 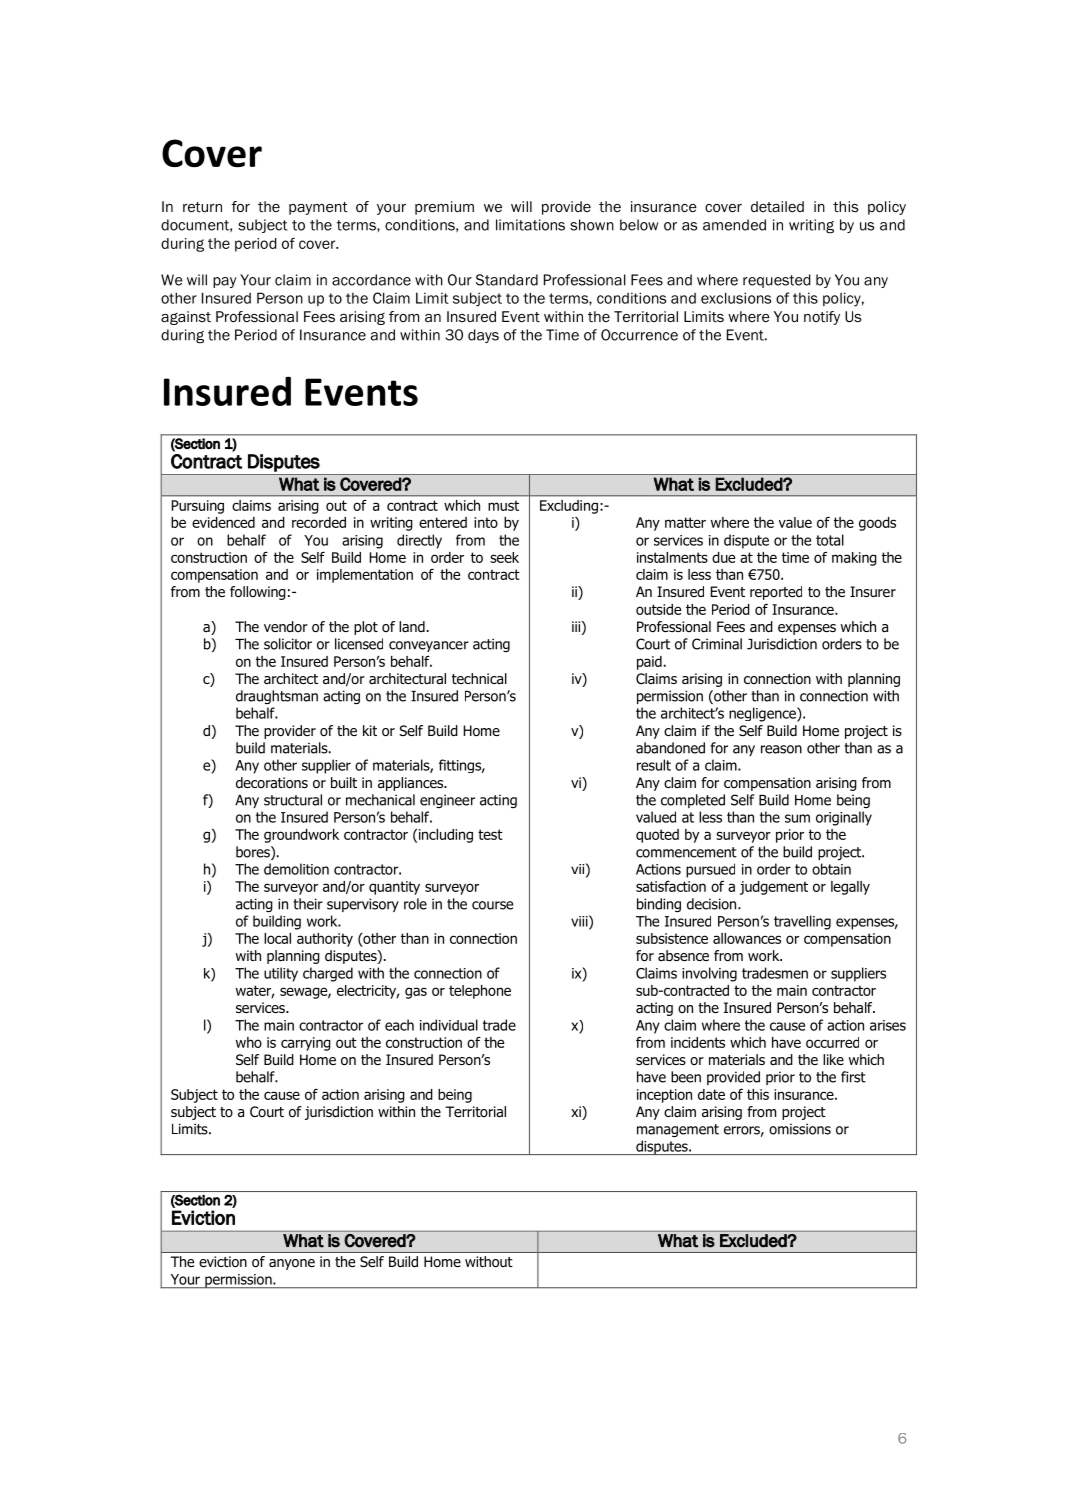 I want to click on detailed, so click(x=777, y=206).
